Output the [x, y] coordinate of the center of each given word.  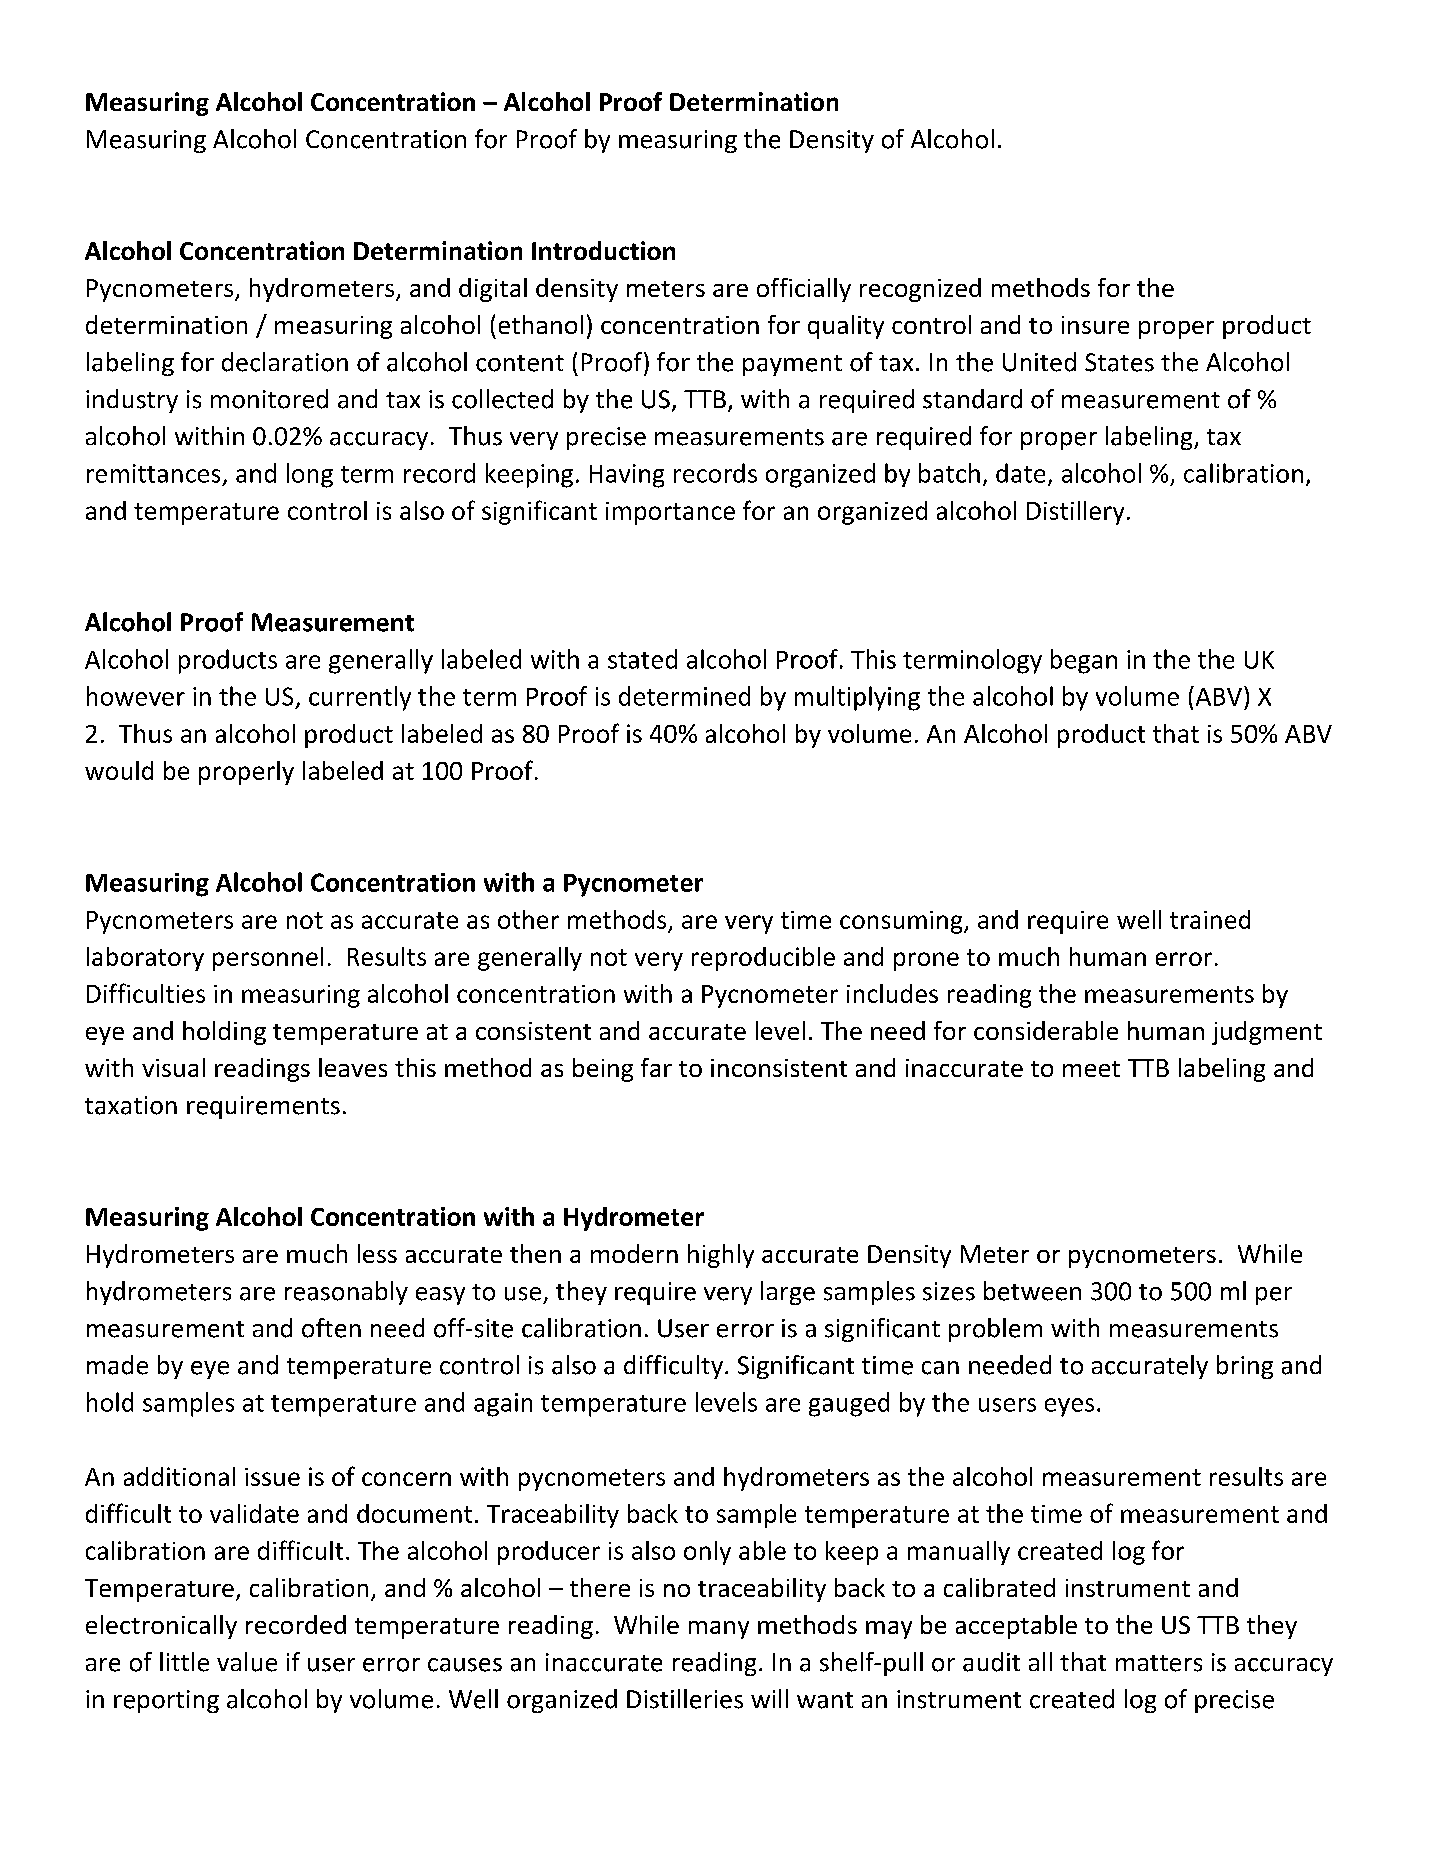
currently [360, 698]
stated [642, 659]
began [1084, 661]
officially [804, 290]
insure [1095, 325]
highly [721, 1256]
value [247, 1662]
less [377, 1253]
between [1032, 1291]
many [719, 1630]
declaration [285, 362]
